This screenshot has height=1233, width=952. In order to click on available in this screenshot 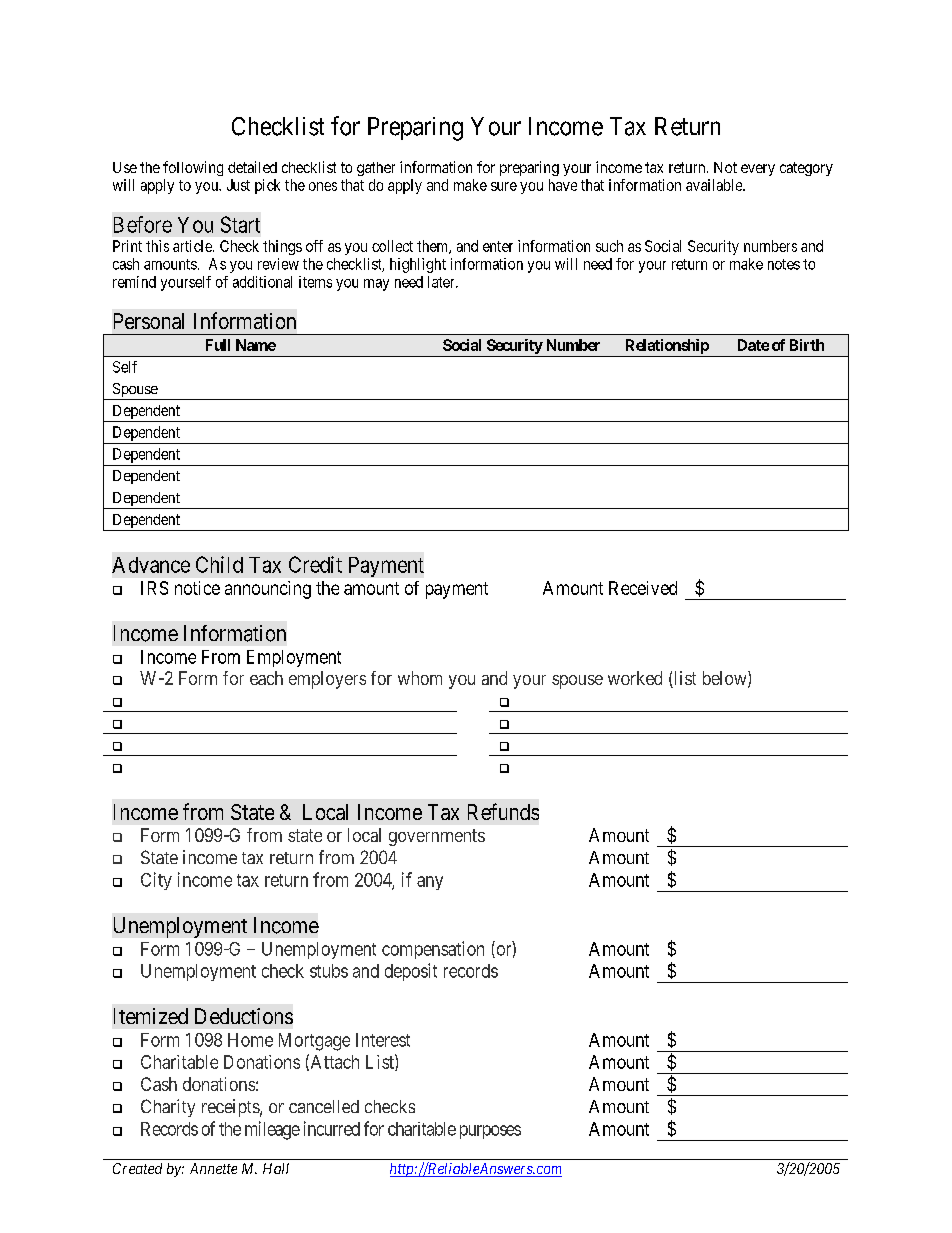, I will do `click(715, 185)`.
